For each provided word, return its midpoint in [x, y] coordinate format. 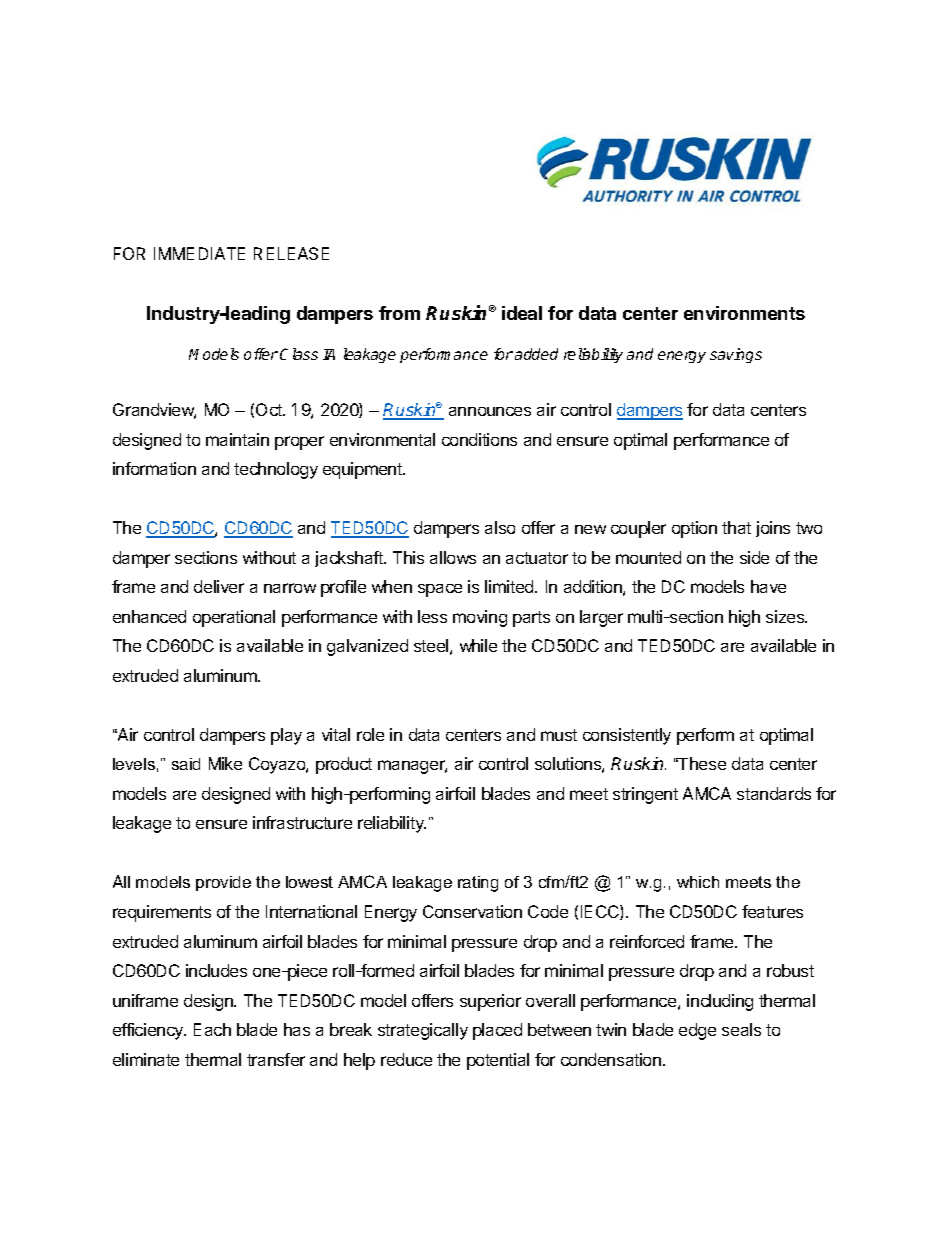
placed [497, 1031]
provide [223, 883]
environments [744, 313]
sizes [786, 616]
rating [478, 884]
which [698, 882]
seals [741, 1029]
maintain [237, 439]
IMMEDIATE [199, 253]
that [736, 527]
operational [234, 618]
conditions [479, 439]
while [478, 645]
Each [212, 1029]
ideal [522, 313]
